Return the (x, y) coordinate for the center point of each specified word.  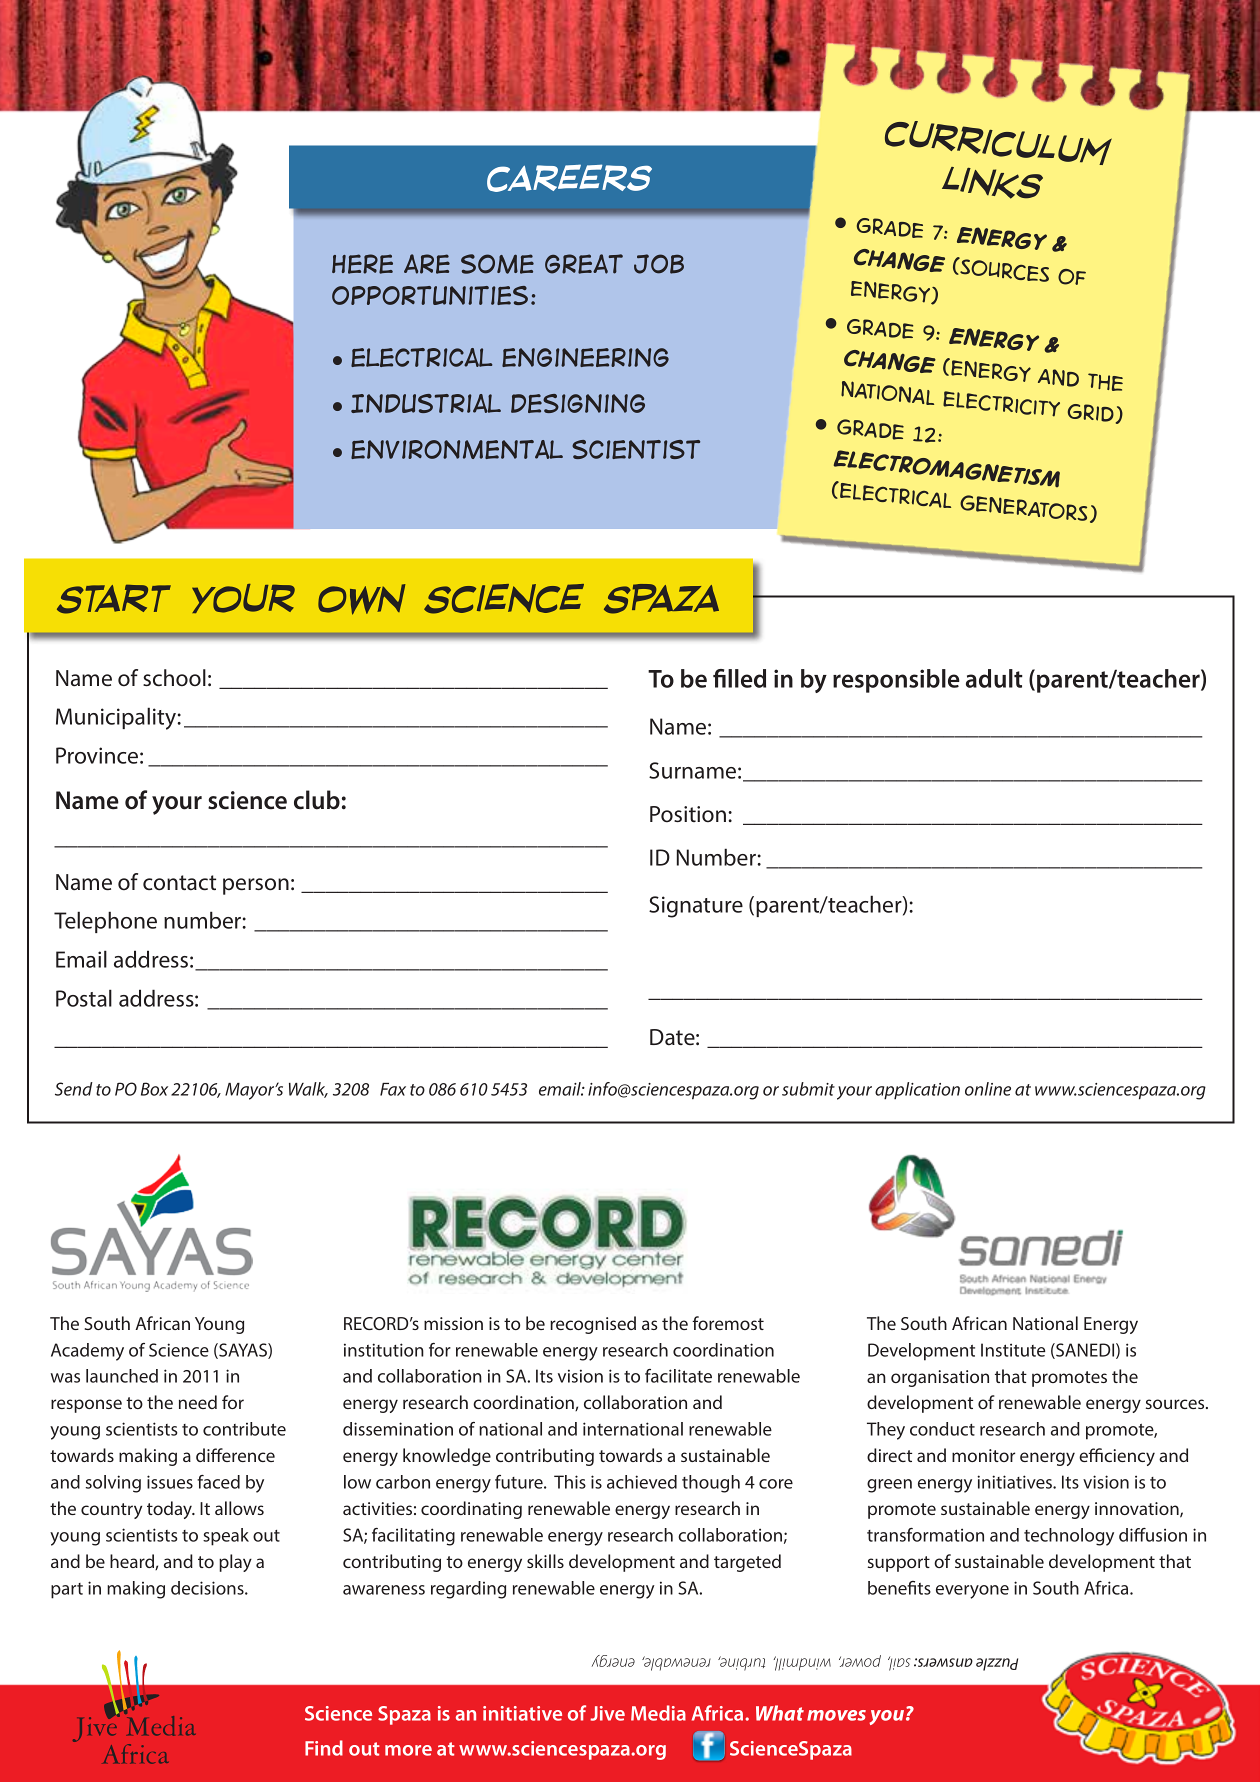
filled (739, 678)
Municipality (117, 718)
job (659, 264)
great (584, 264)
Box (154, 1089)
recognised (593, 1325)
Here (362, 264)
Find (324, 1748)
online (988, 1089)
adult (994, 678)
